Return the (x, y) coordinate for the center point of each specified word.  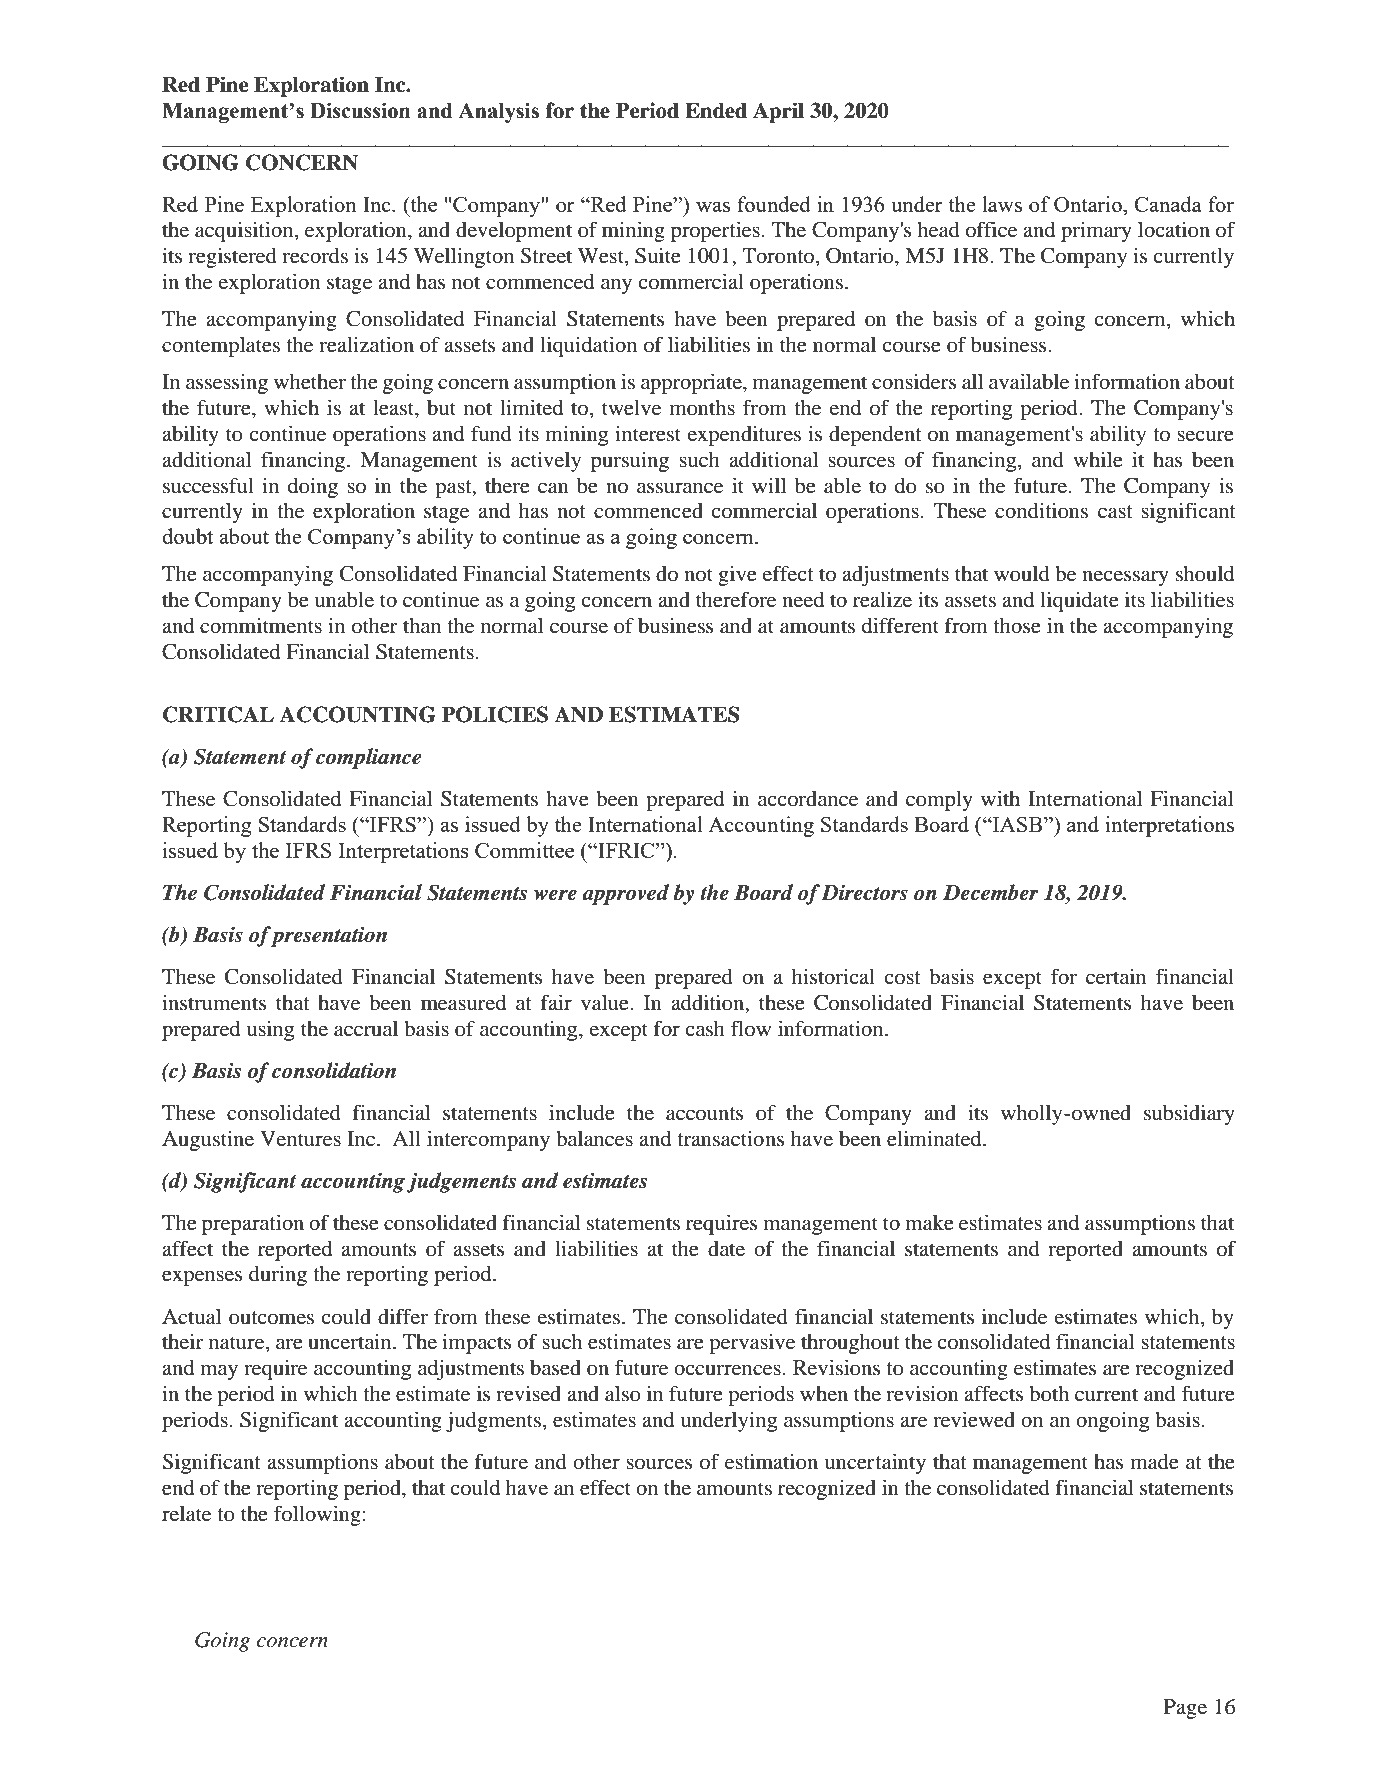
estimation (771, 1461)
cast (1115, 512)
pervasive (752, 1343)
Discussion (360, 110)
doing (313, 488)
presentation (329, 936)
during (278, 1276)
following (317, 1515)
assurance (680, 488)
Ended (716, 111)
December (991, 892)
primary (1096, 232)
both (1049, 1394)
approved (625, 894)
